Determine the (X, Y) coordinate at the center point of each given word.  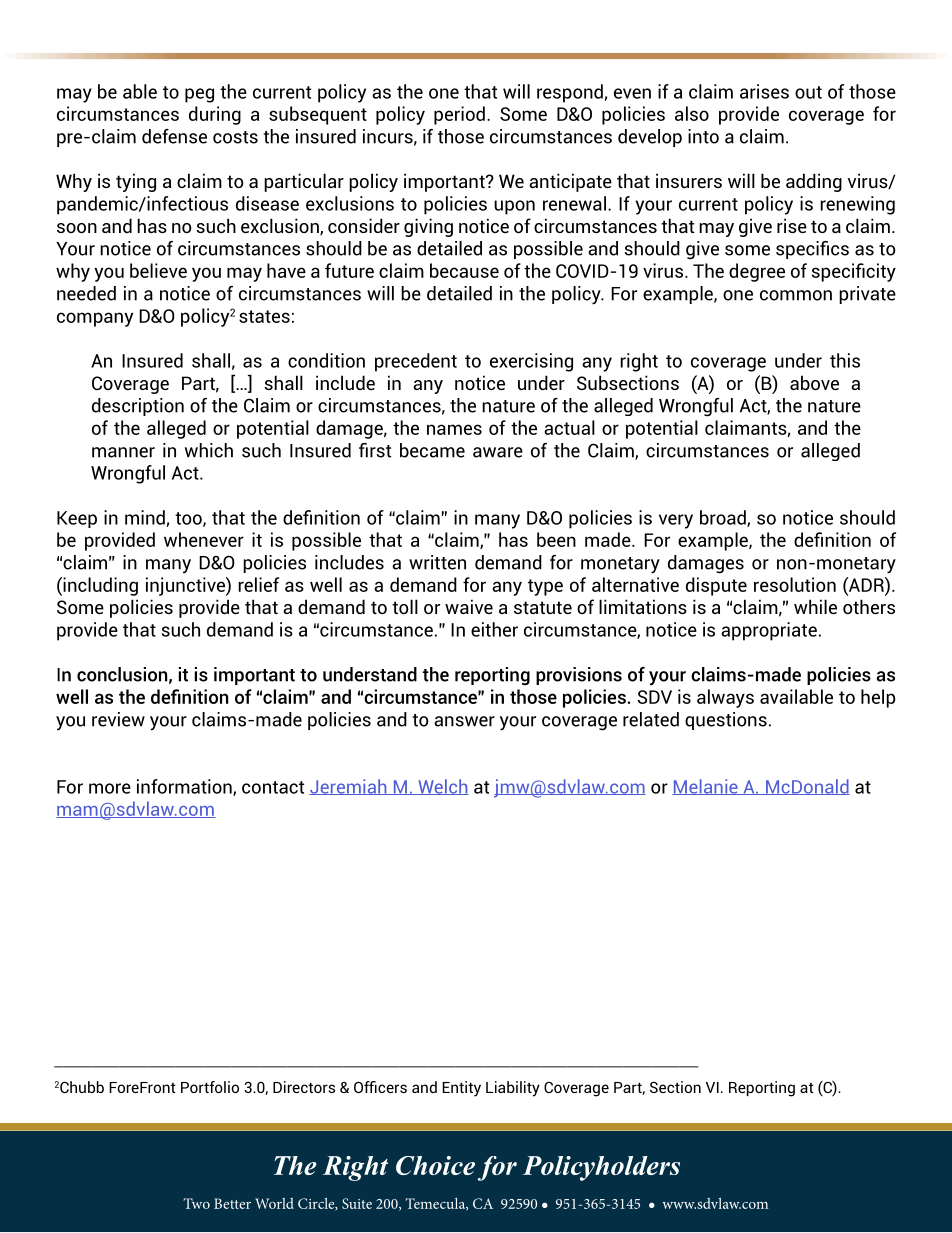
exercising (531, 362)
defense (174, 136)
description (138, 407)
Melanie (706, 787)
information (185, 787)
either (494, 629)
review (118, 719)
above (814, 382)
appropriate (769, 631)
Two (196, 1203)
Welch (442, 787)
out (808, 92)
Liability (513, 1089)
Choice (435, 1165)
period (459, 115)
